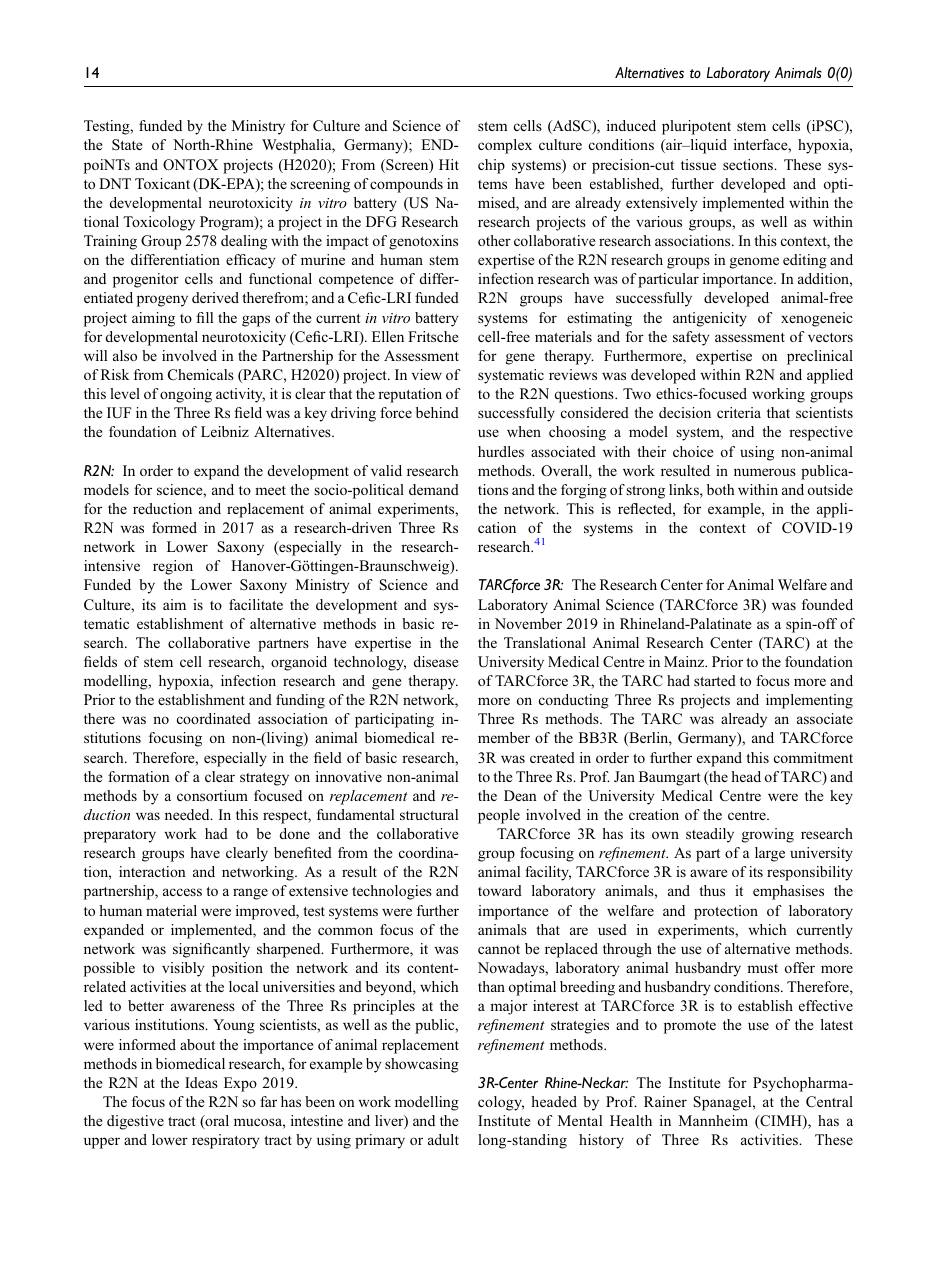 This screenshot has height=1270, width=952. What do you see at coordinates (186, 395) in the screenshot?
I see `ongoing` at bounding box center [186, 395].
